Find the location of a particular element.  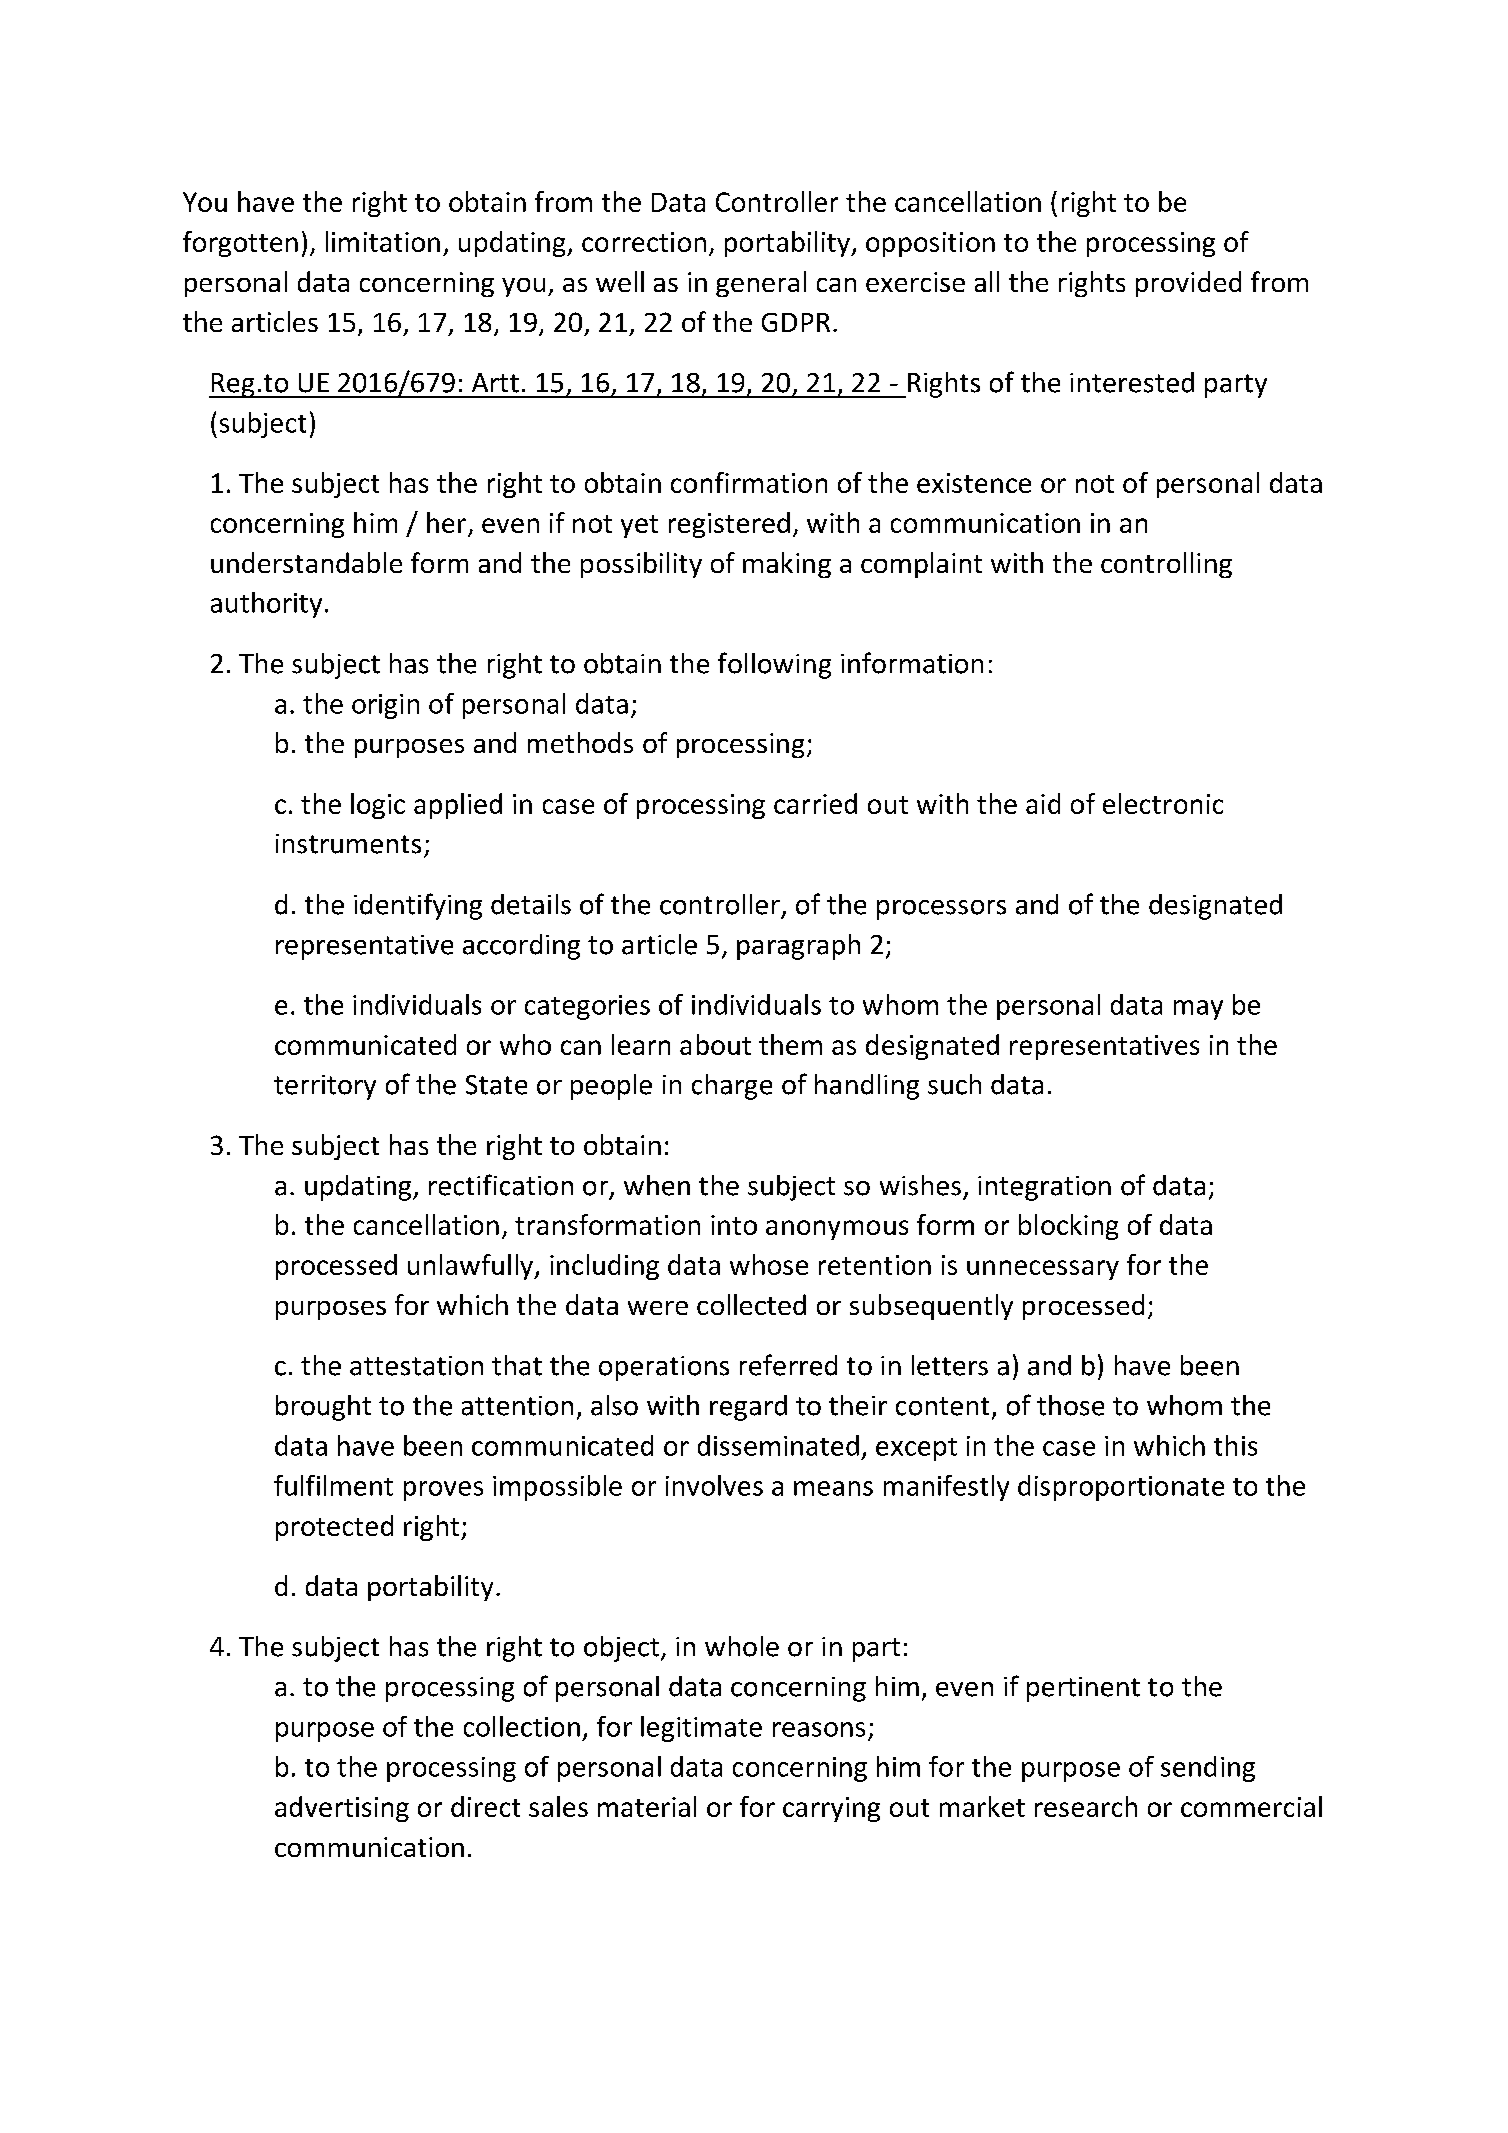

may is located at coordinates (1198, 1010).
